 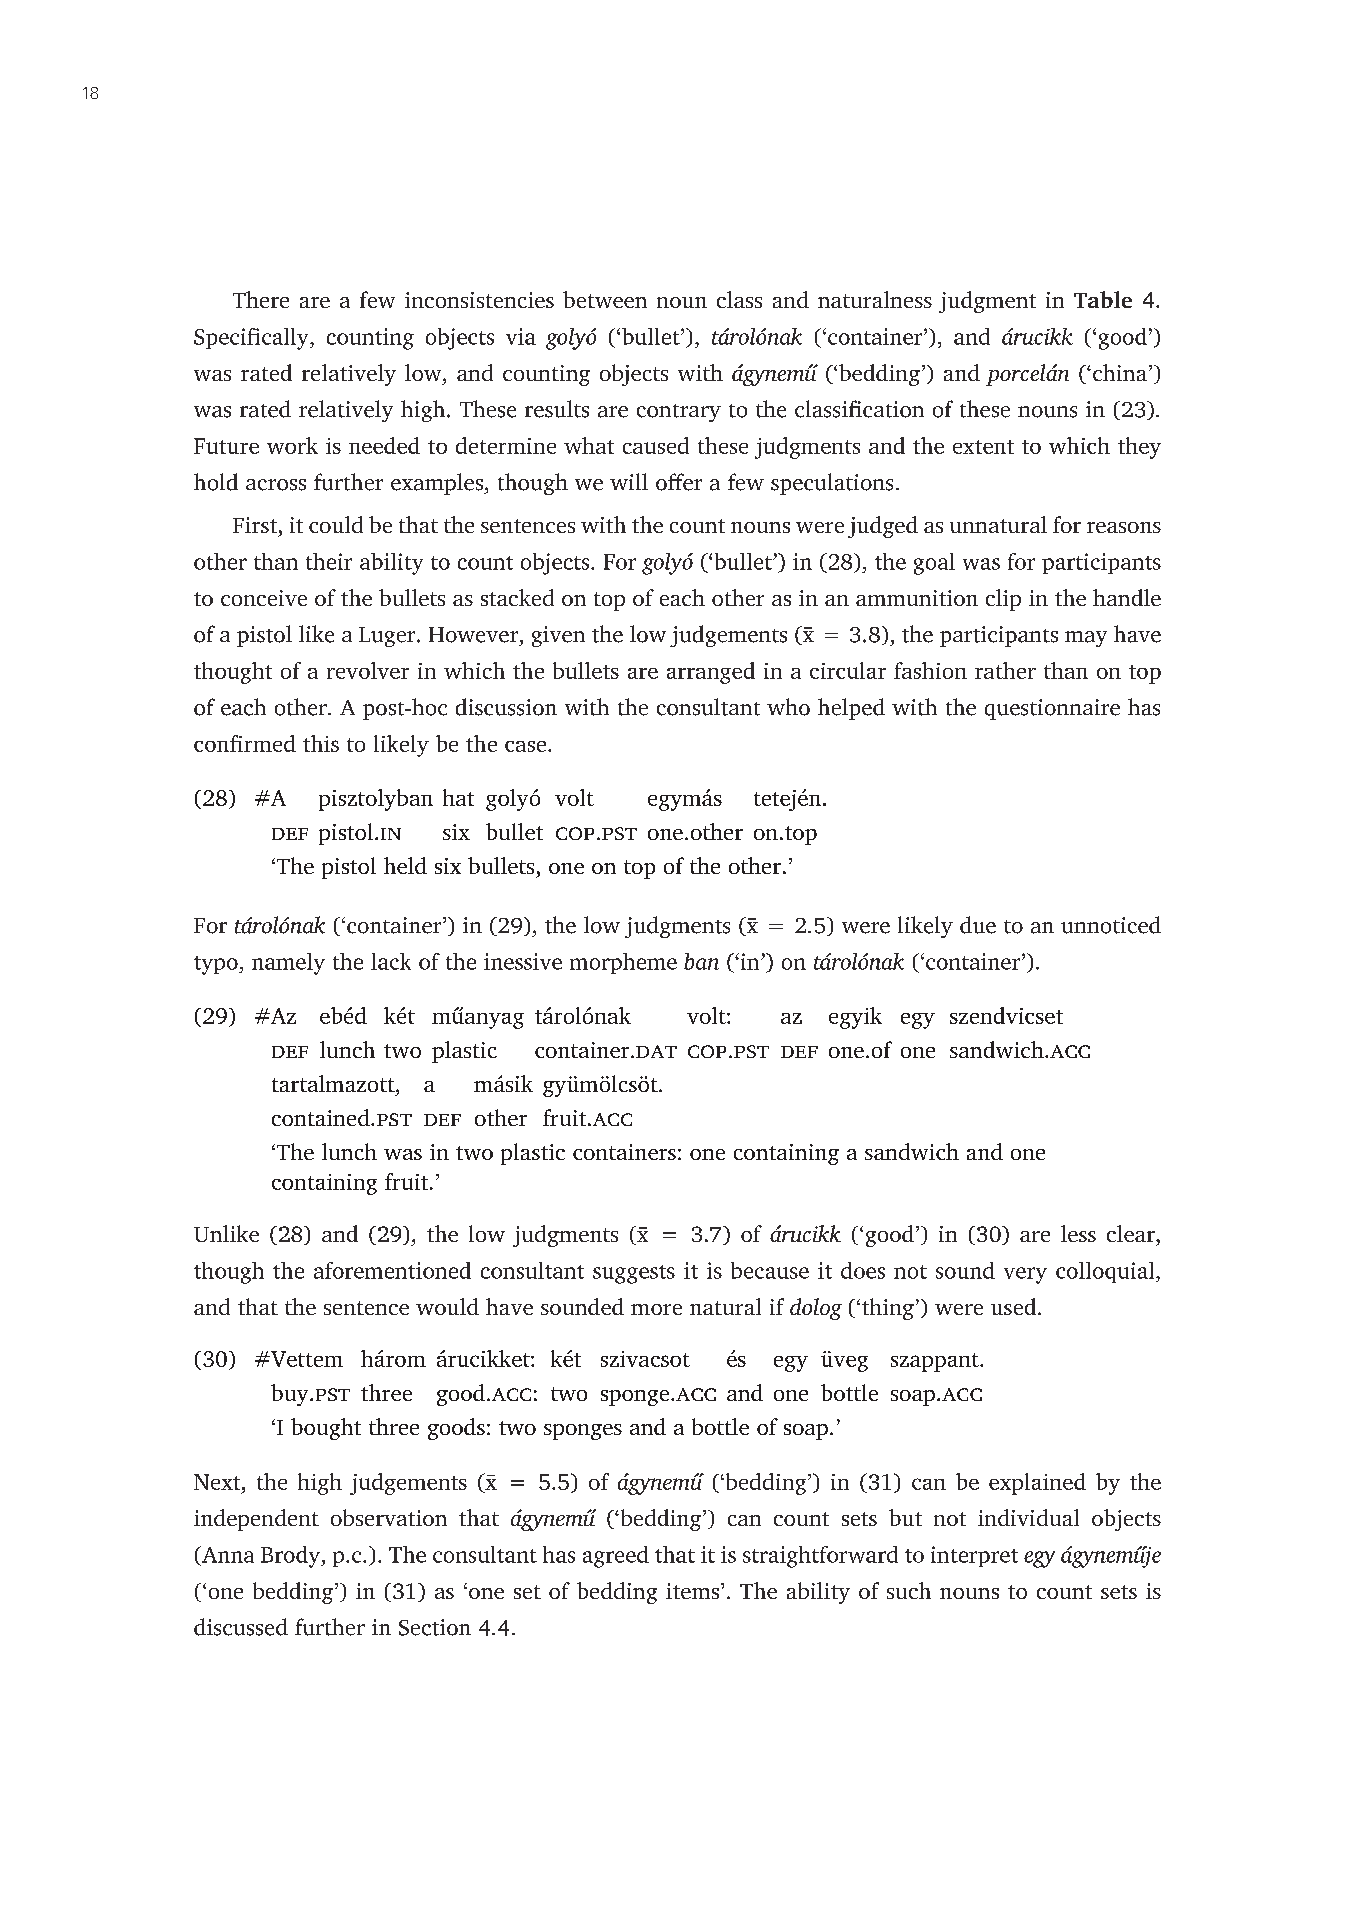 What do you see at coordinates (1078, 1233) in the screenshot?
I see `less` at bounding box center [1078, 1233].
